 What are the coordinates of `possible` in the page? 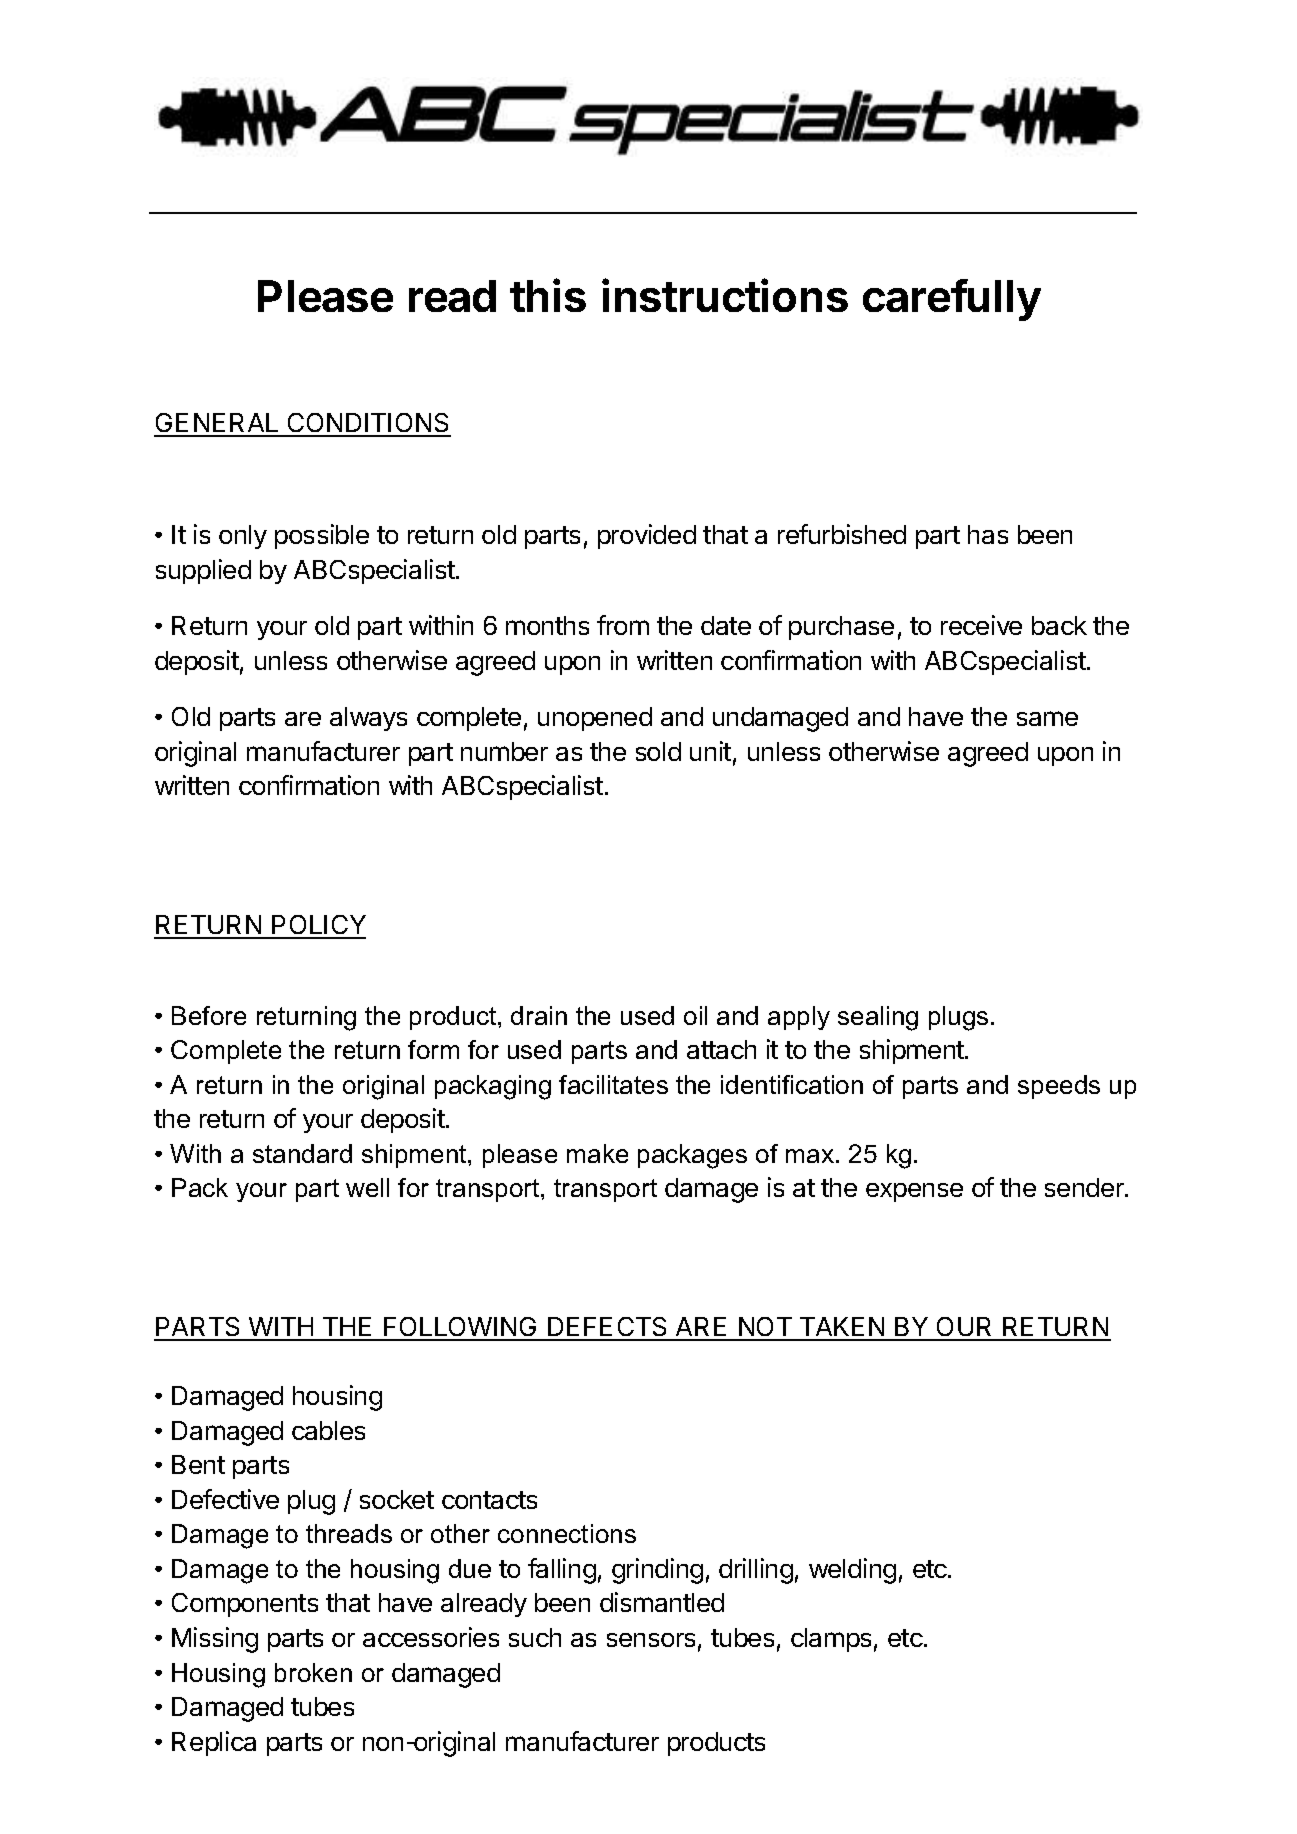 It's located at (322, 536).
